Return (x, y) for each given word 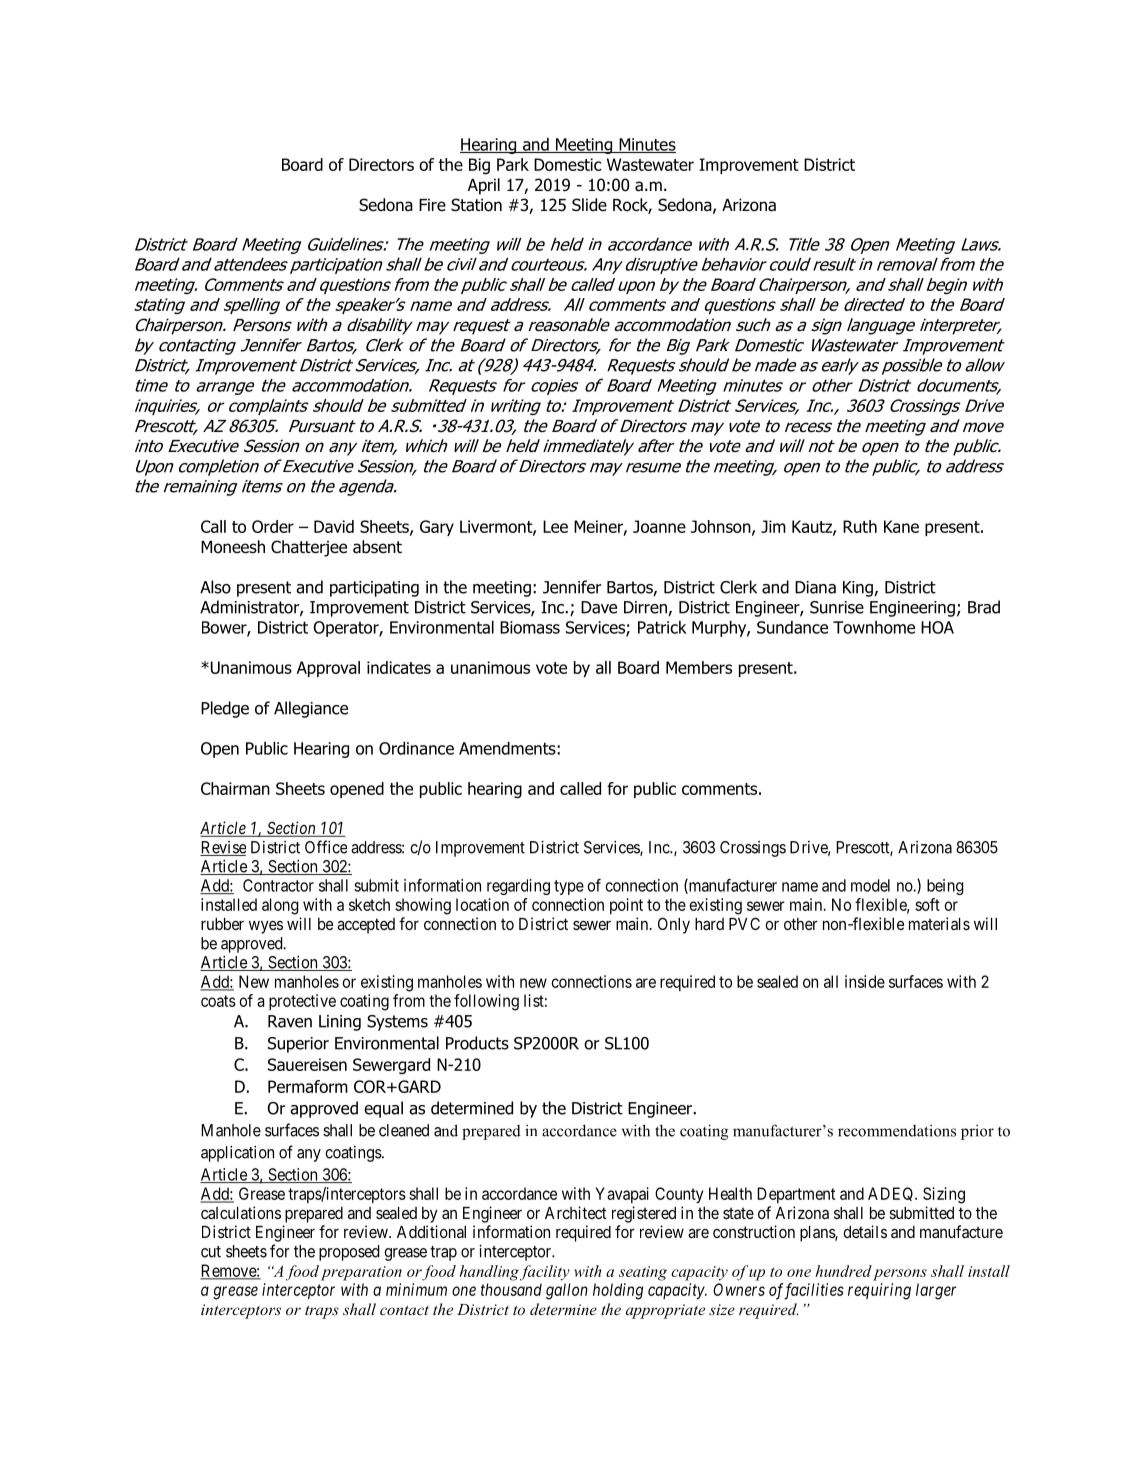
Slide (589, 205)
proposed (349, 1253)
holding (618, 1291)
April (484, 186)
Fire (432, 204)
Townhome (874, 627)
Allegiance (311, 709)
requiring (879, 1291)
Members (699, 667)
